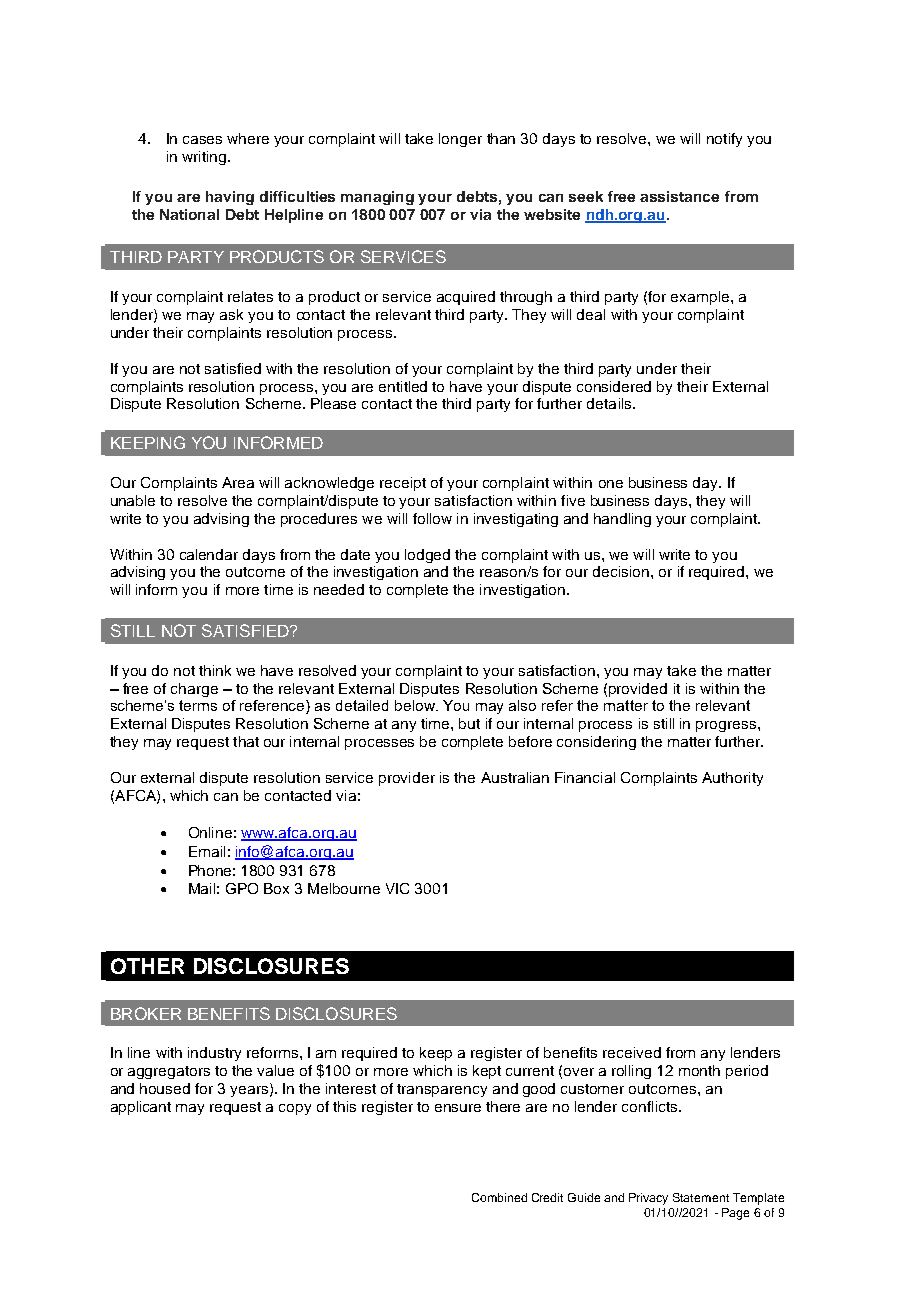 This screenshot has height=1308, width=924. What do you see at coordinates (416, 705) in the screenshot?
I see `below` at bounding box center [416, 705].
